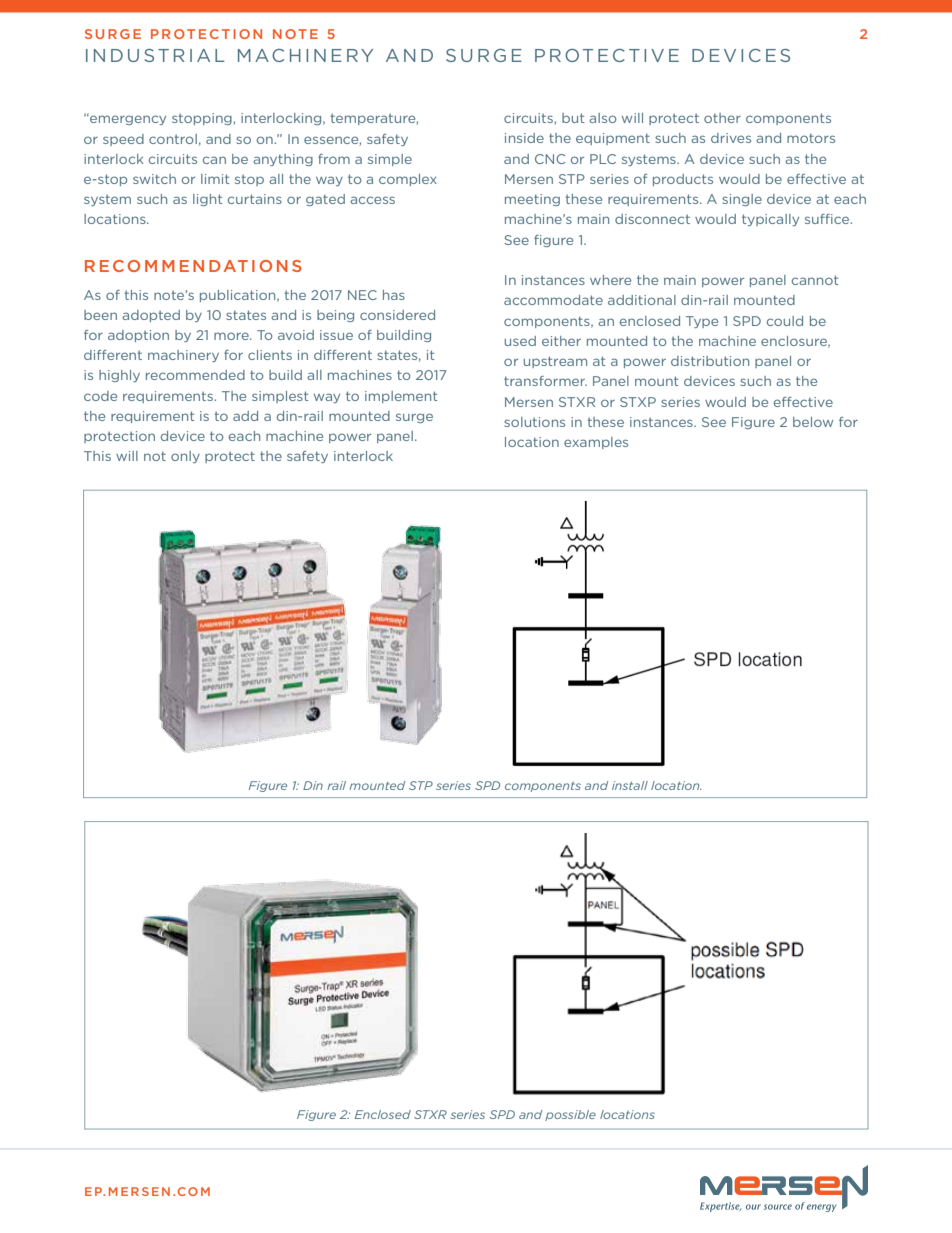 The height and width of the screenshot is (1233, 952). What do you see at coordinates (731, 138) in the screenshot?
I see `drives` at bounding box center [731, 138].
